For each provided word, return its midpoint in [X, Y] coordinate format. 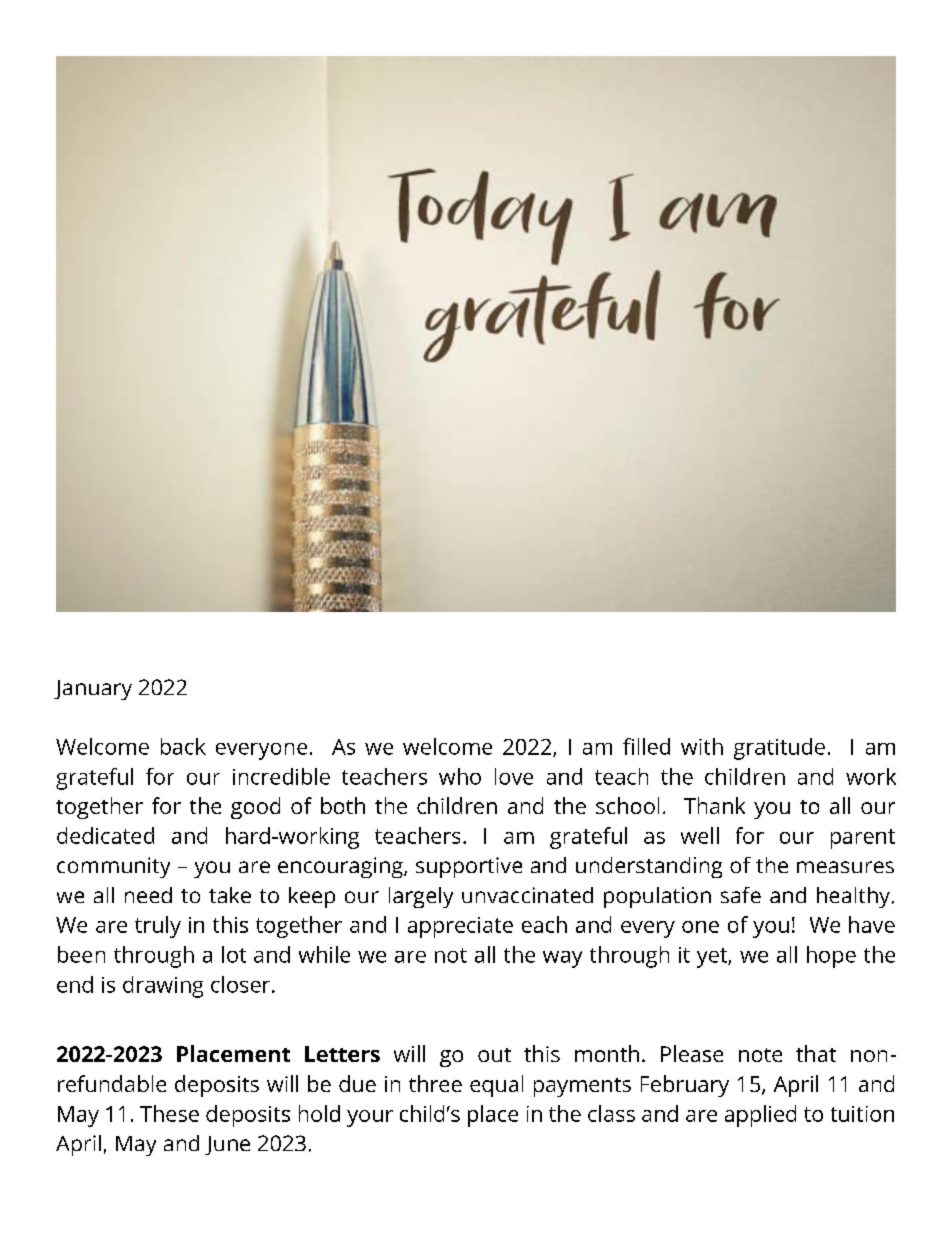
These [169, 1113]
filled [646, 746]
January [93, 690]
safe [741, 895]
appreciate [460, 927]
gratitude [779, 749]
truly [158, 927]
